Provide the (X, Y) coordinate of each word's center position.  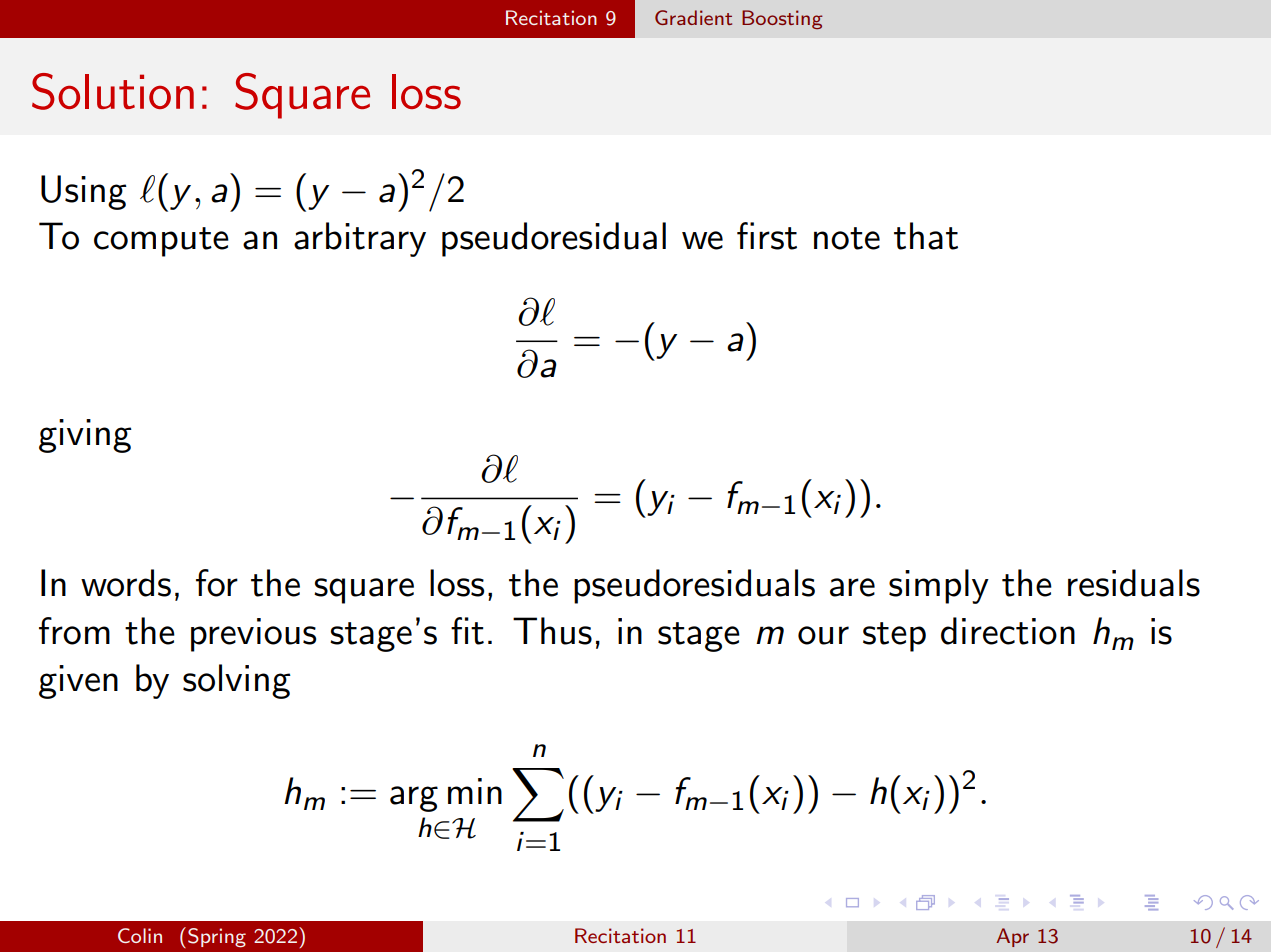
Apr (1012, 937)
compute (161, 242)
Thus (552, 631)
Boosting (782, 19)
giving (85, 436)
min (475, 791)
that (926, 236)
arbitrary (360, 239)
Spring (217, 938)
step (894, 637)
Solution (113, 91)
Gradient (693, 17)
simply (939, 586)
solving (237, 681)
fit (467, 631)
